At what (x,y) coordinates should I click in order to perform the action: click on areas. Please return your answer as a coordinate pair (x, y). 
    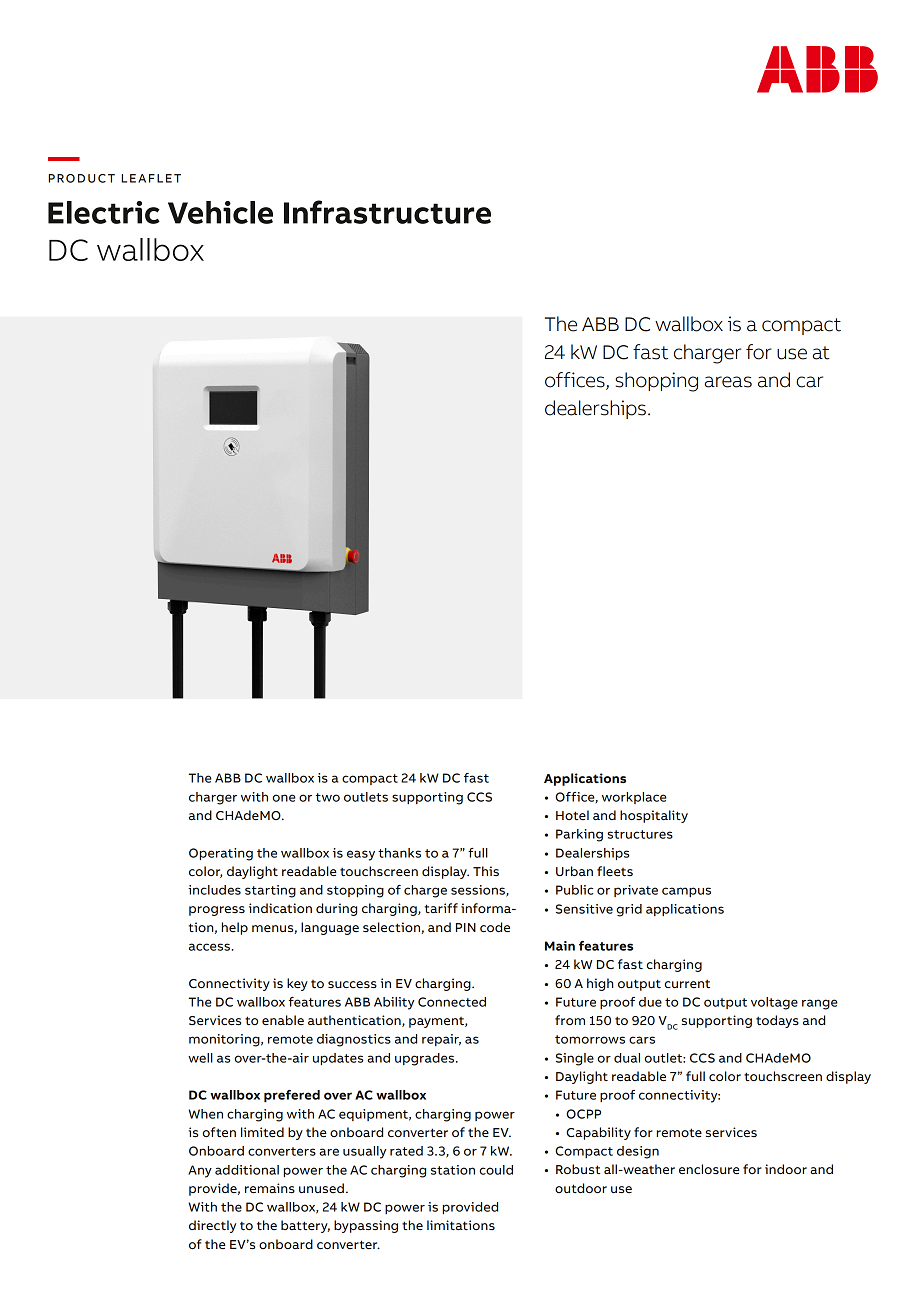
    Looking at the image, I should click on (728, 382).
